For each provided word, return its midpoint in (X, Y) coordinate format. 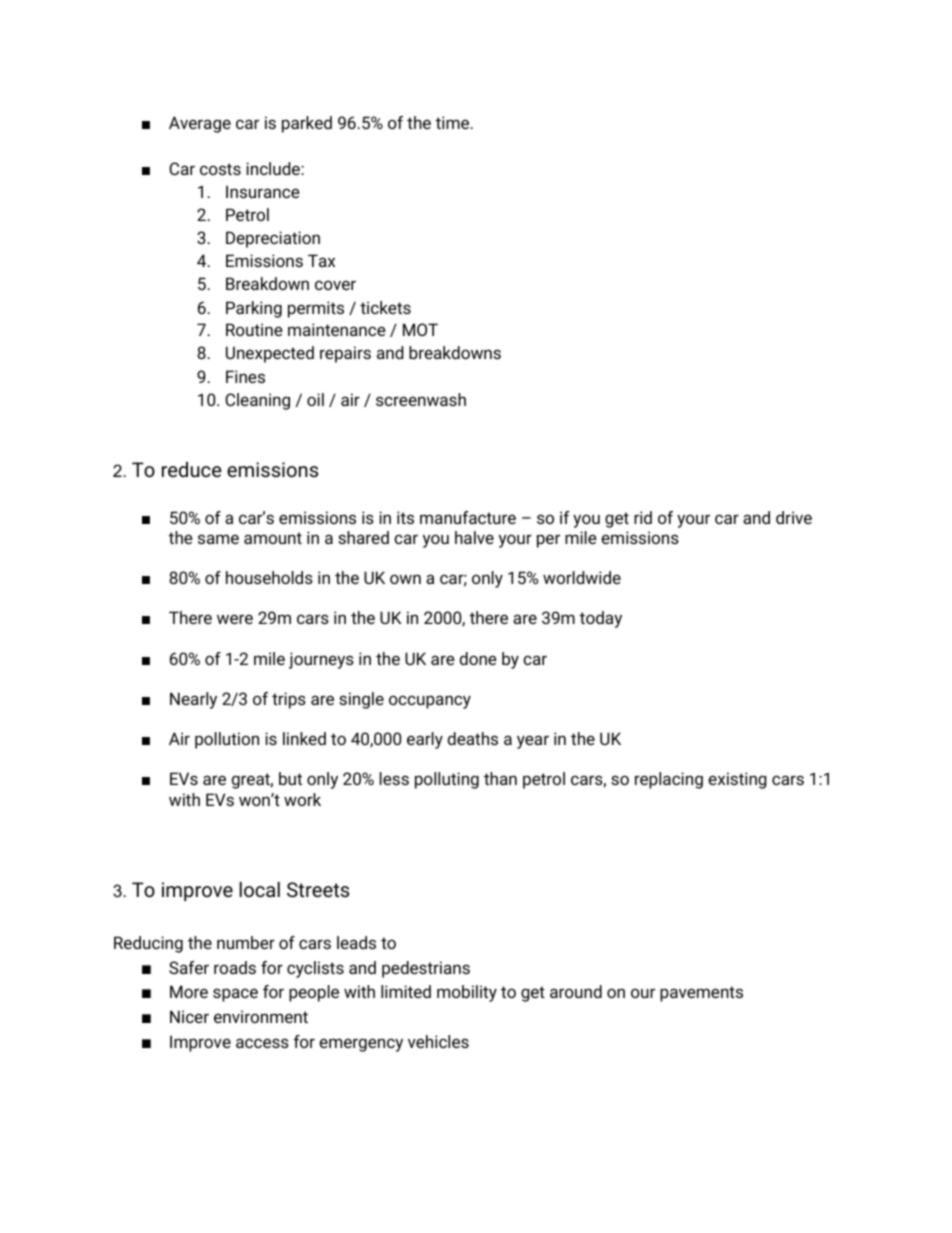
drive (794, 517)
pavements (701, 994)
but (290, 778)
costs (220, 169)
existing (737, 780)
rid (643, 517)
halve (474, 537)
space (235, 995)
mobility (467, 993)
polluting (447, 780)
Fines (245, 376)
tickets (385, 307)
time (452, 122)
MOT (420, 329)
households (269, 577)
